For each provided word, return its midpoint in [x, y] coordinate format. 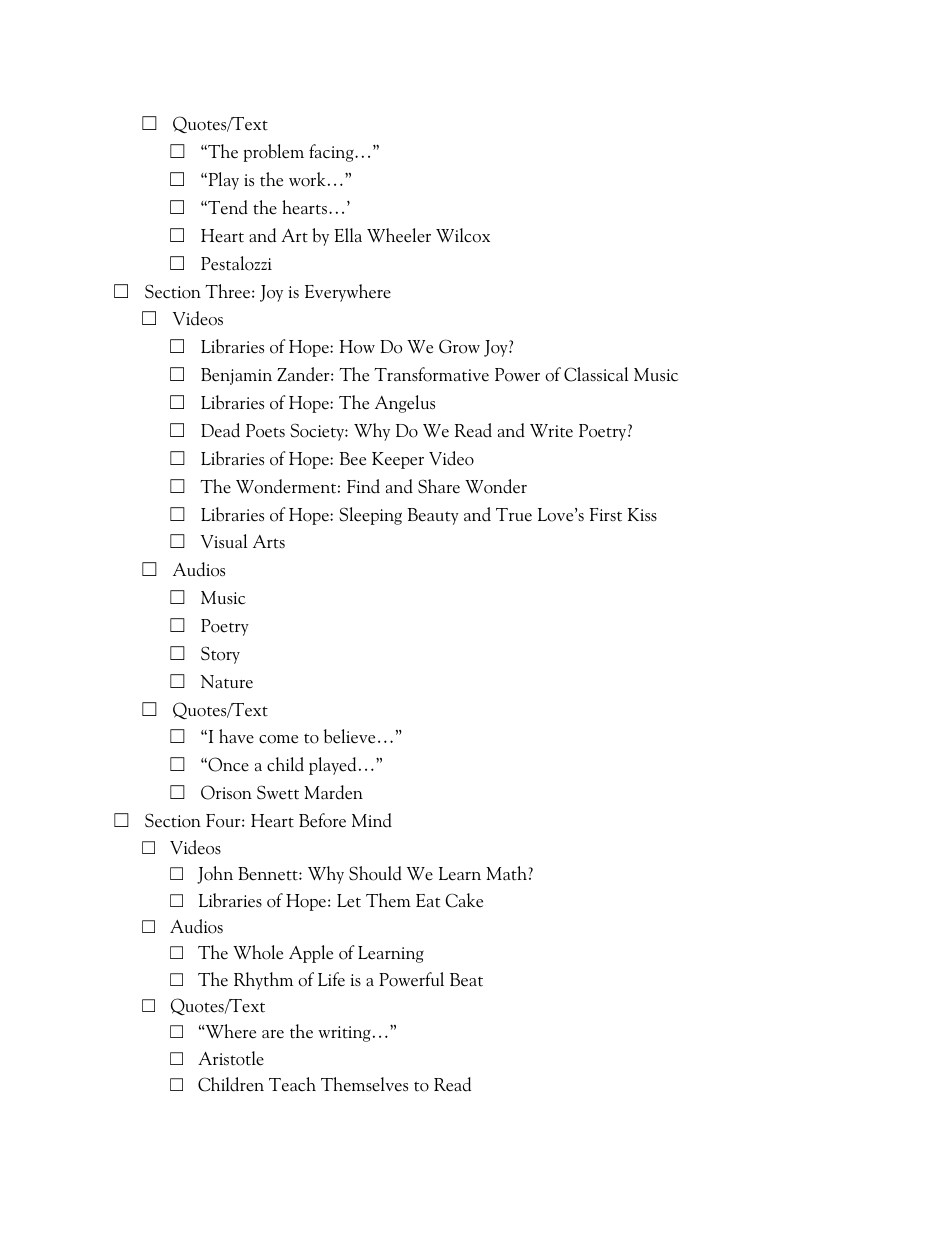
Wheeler [399, 235]
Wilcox [463, 235]
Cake [464, 900]
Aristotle [231, 1058]
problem [274, 153]
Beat [466, 980]
